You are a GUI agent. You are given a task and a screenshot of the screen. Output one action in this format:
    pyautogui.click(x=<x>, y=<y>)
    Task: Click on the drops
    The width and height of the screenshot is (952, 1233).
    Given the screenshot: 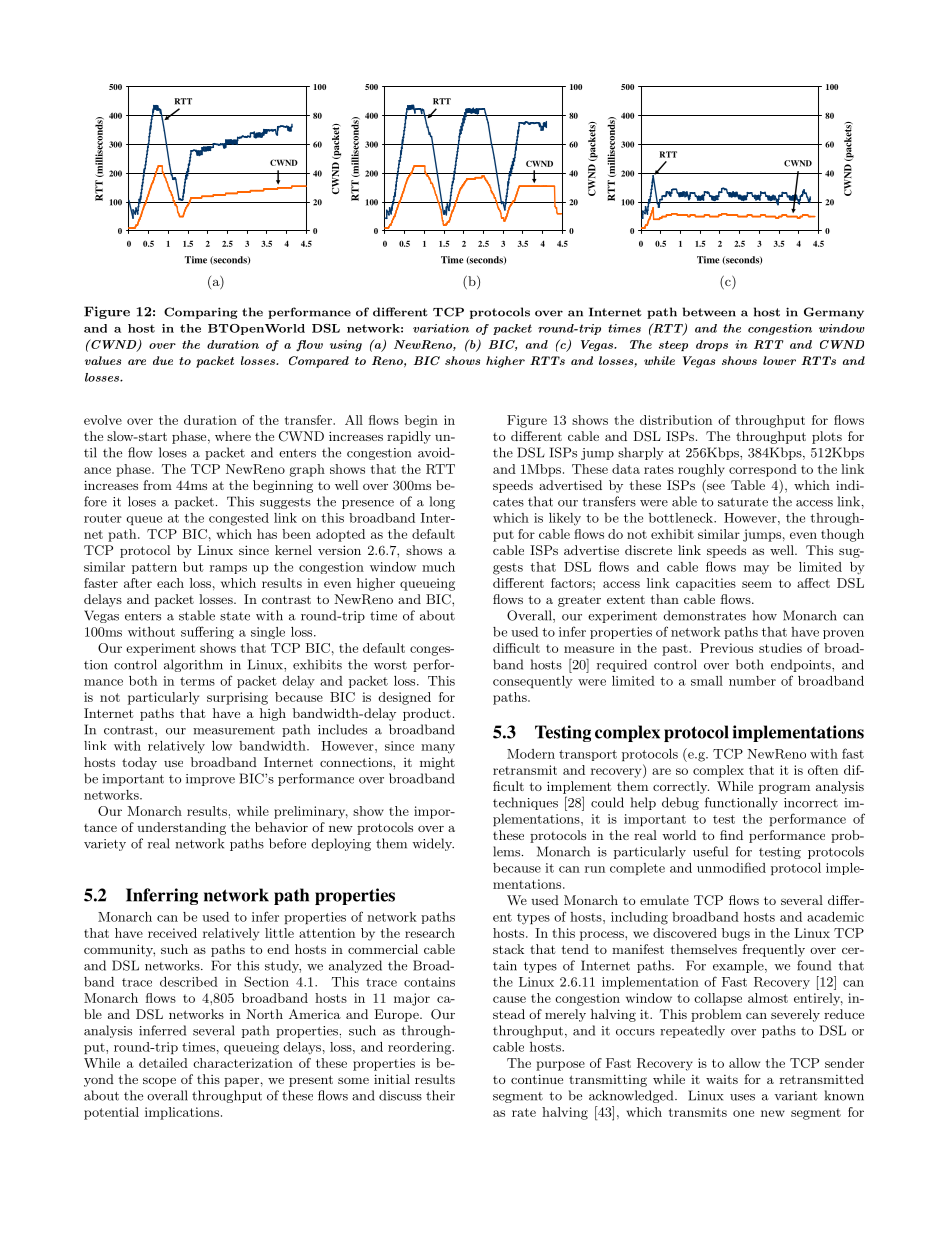 What is the action you would take?
    pyautogui.click(x=712, y=345)
